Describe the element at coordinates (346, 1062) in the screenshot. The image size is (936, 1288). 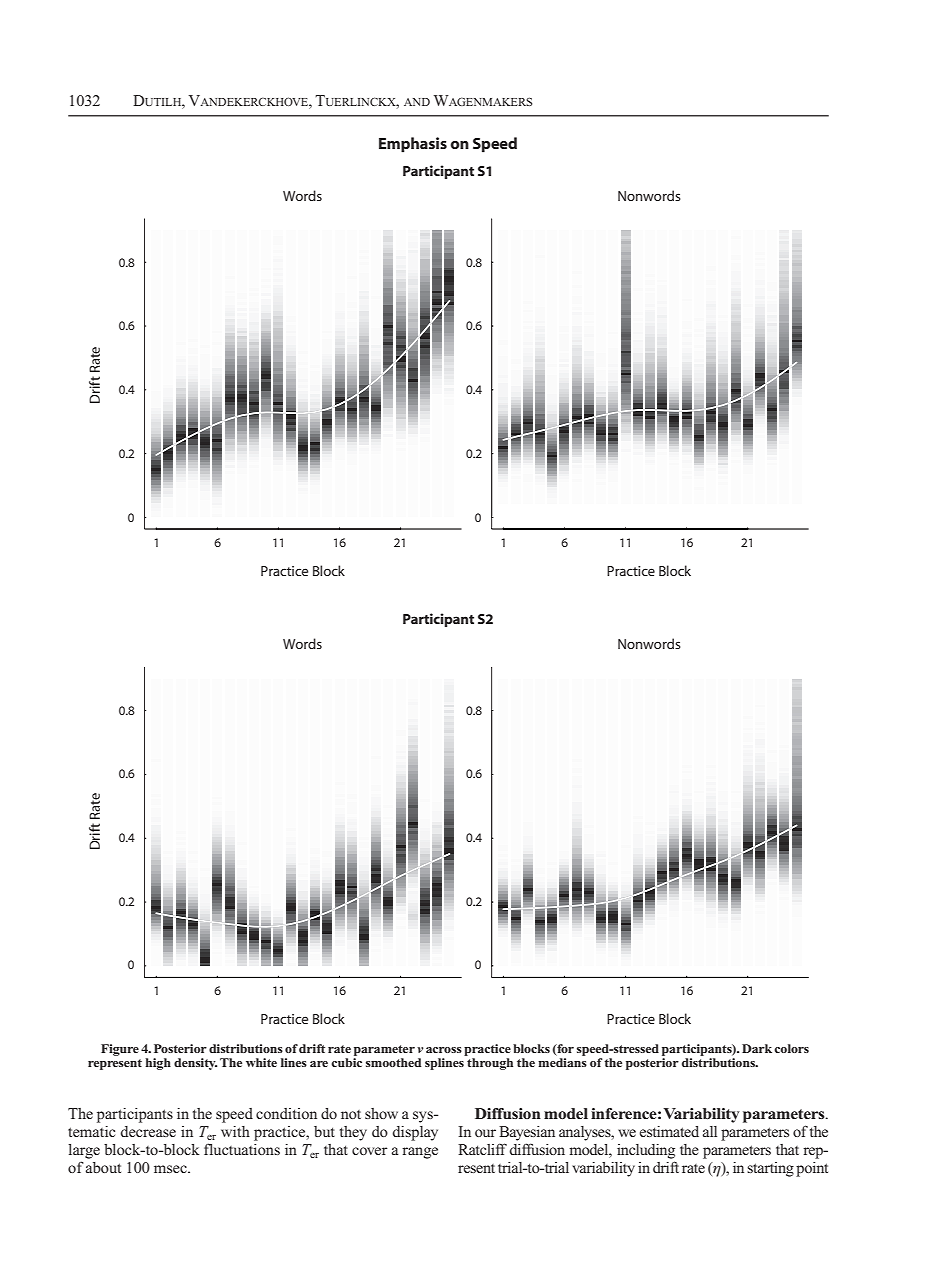
I see `cubic` at that location.
